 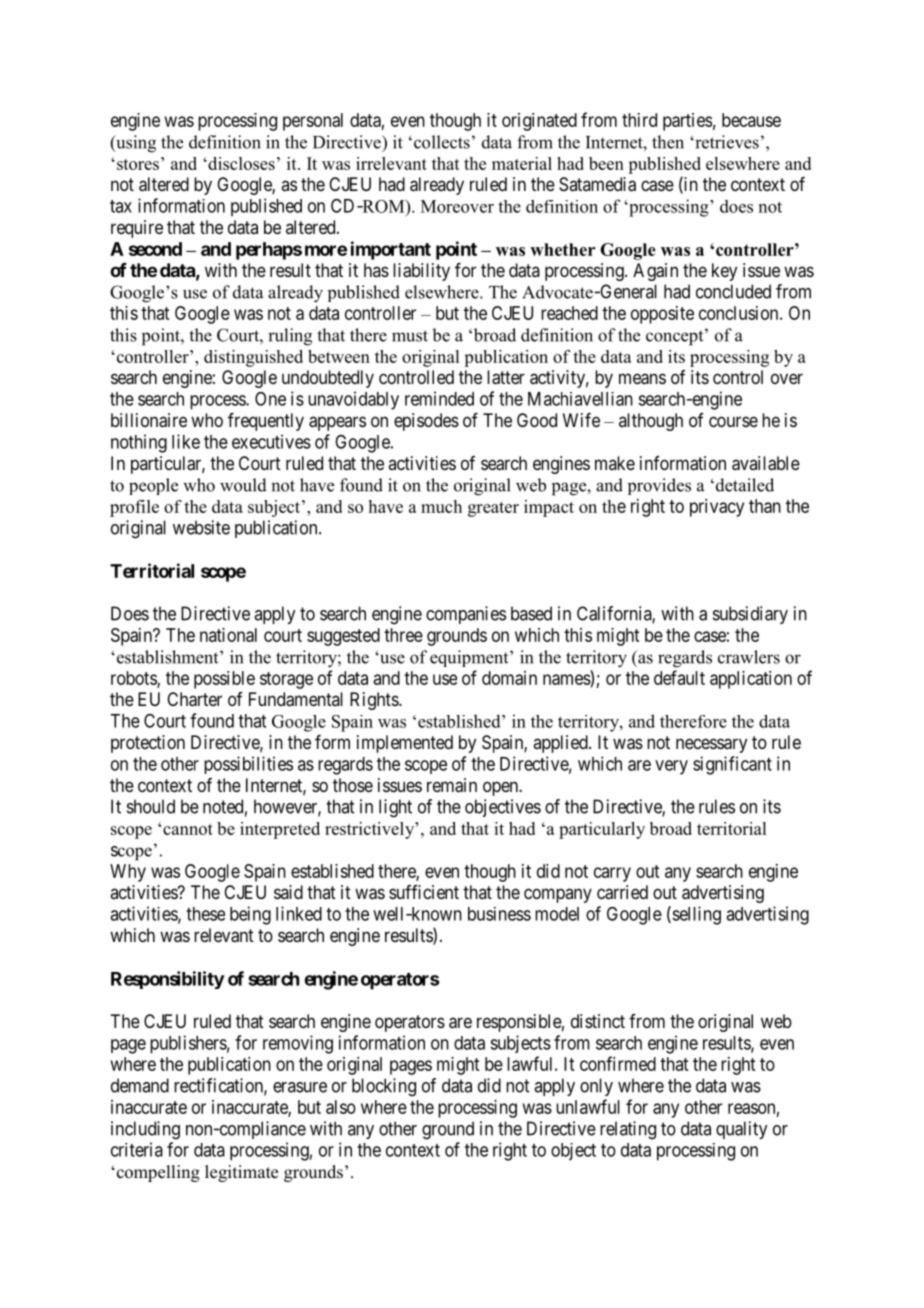 What do you see at coordinates (240, 163) in the page?
I see `discloses` at bounding box center [240, 163].
